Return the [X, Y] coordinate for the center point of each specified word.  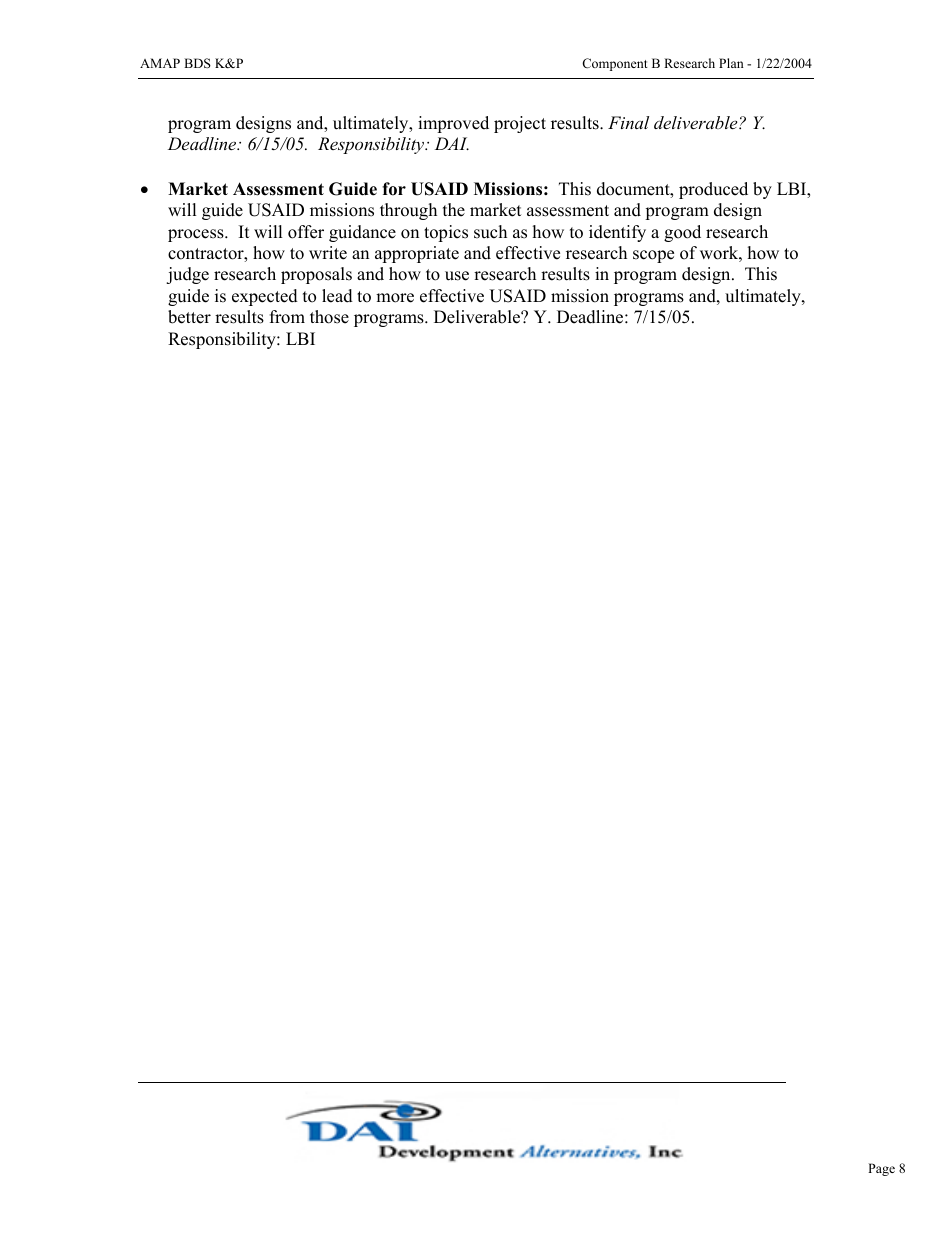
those [329, 317]
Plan [731, 63]
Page [881, 1169]
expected [265, 297]
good [682, 233]
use [457, 276]
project [520, 124]
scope [653, 256]
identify [617, 233]
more [395, 298]
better [189, 317]
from [287, 317]
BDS [197, 63]
